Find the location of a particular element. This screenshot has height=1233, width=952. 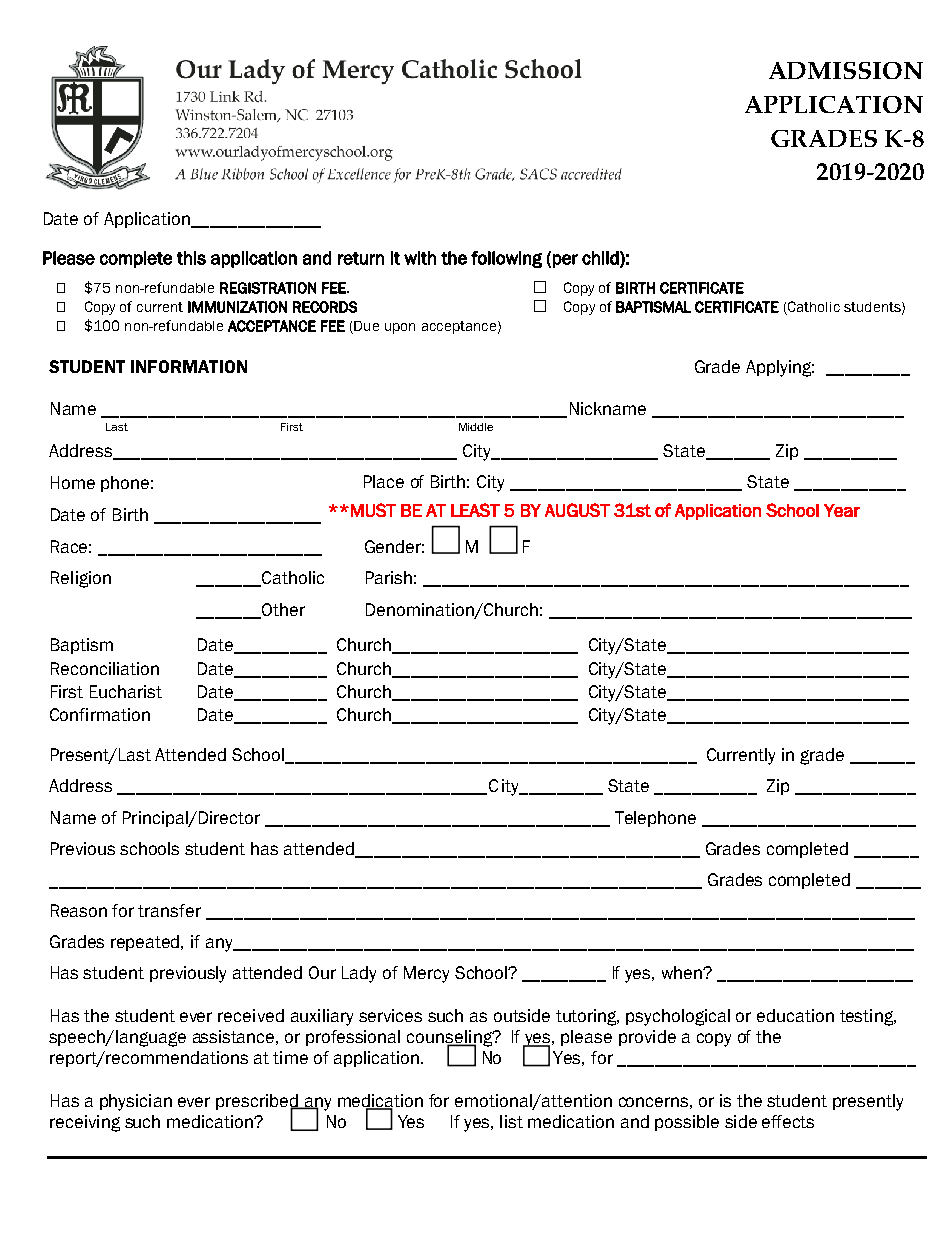

Parish is located at coordinates (389, 577).
